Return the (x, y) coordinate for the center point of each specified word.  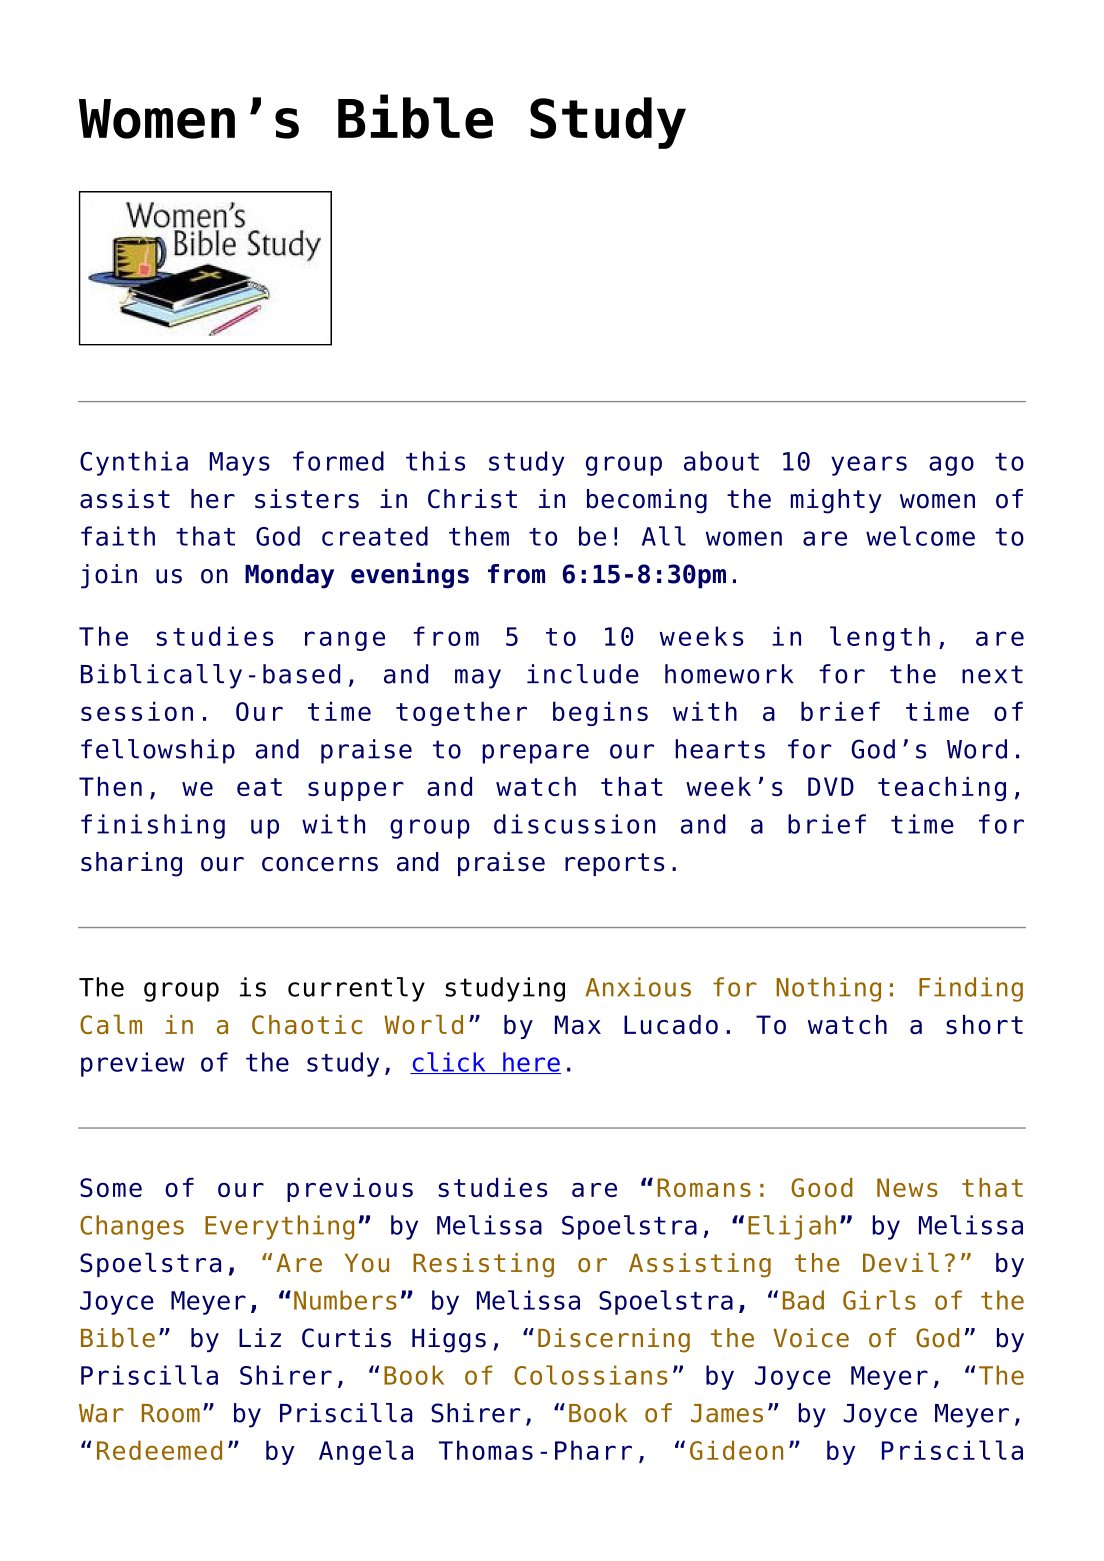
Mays (240, 464)
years (869, 466)
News (907, 1187)
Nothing (828, 989)
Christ (472, 499)
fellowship (158, 751)
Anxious (638, 987)
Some (111, 1187)
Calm (111, 1024)
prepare (535, 754)
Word (977, 749)
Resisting (483, 1265)
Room (171, 1413)
